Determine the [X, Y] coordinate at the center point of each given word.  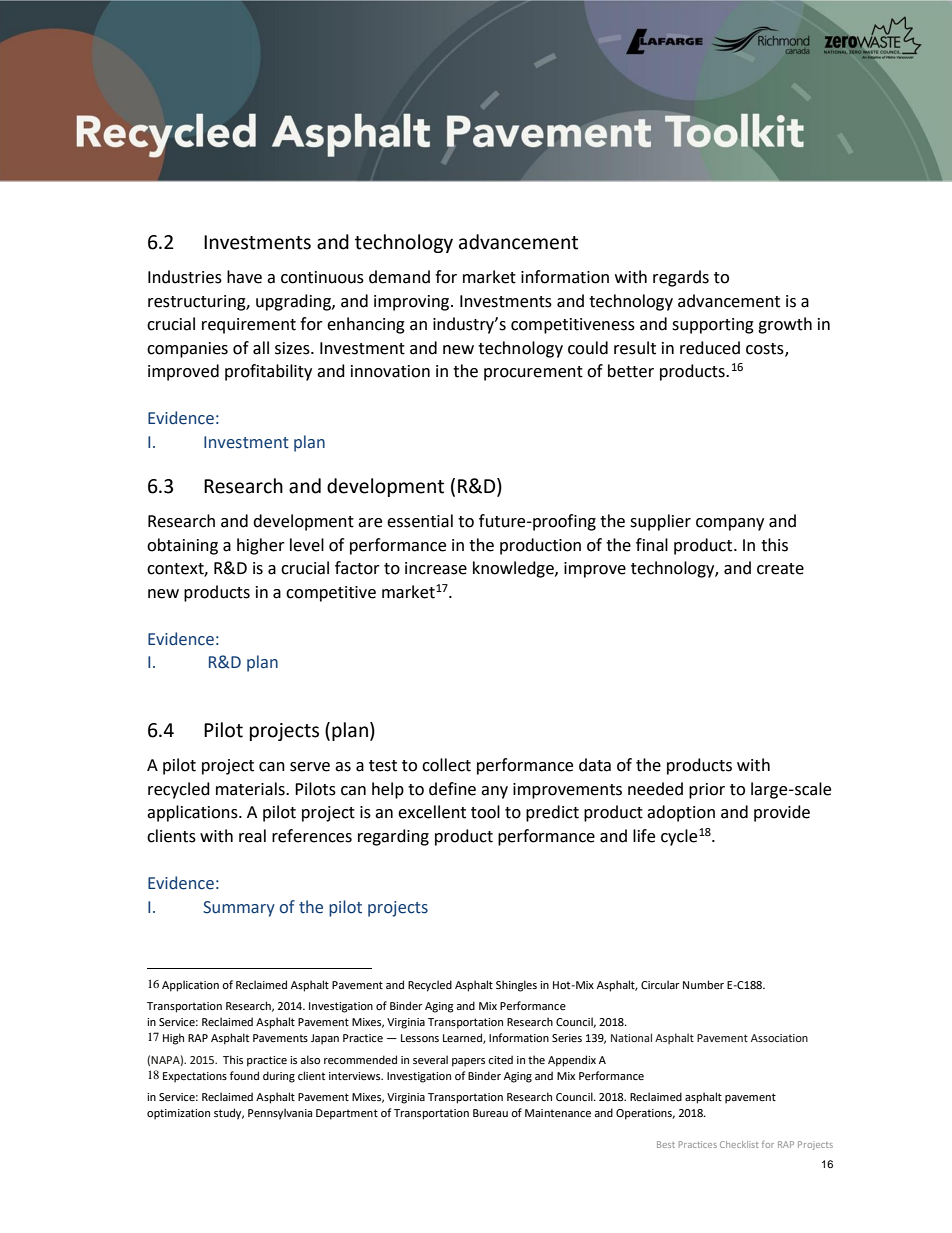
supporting [713, 326]
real [252, 836]
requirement [249, 326]
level [307, 545]
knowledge [514, 569]
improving [413, 303]
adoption [681, 813]
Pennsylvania [280, 1114]
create [780, 569]
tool [485, 812]
